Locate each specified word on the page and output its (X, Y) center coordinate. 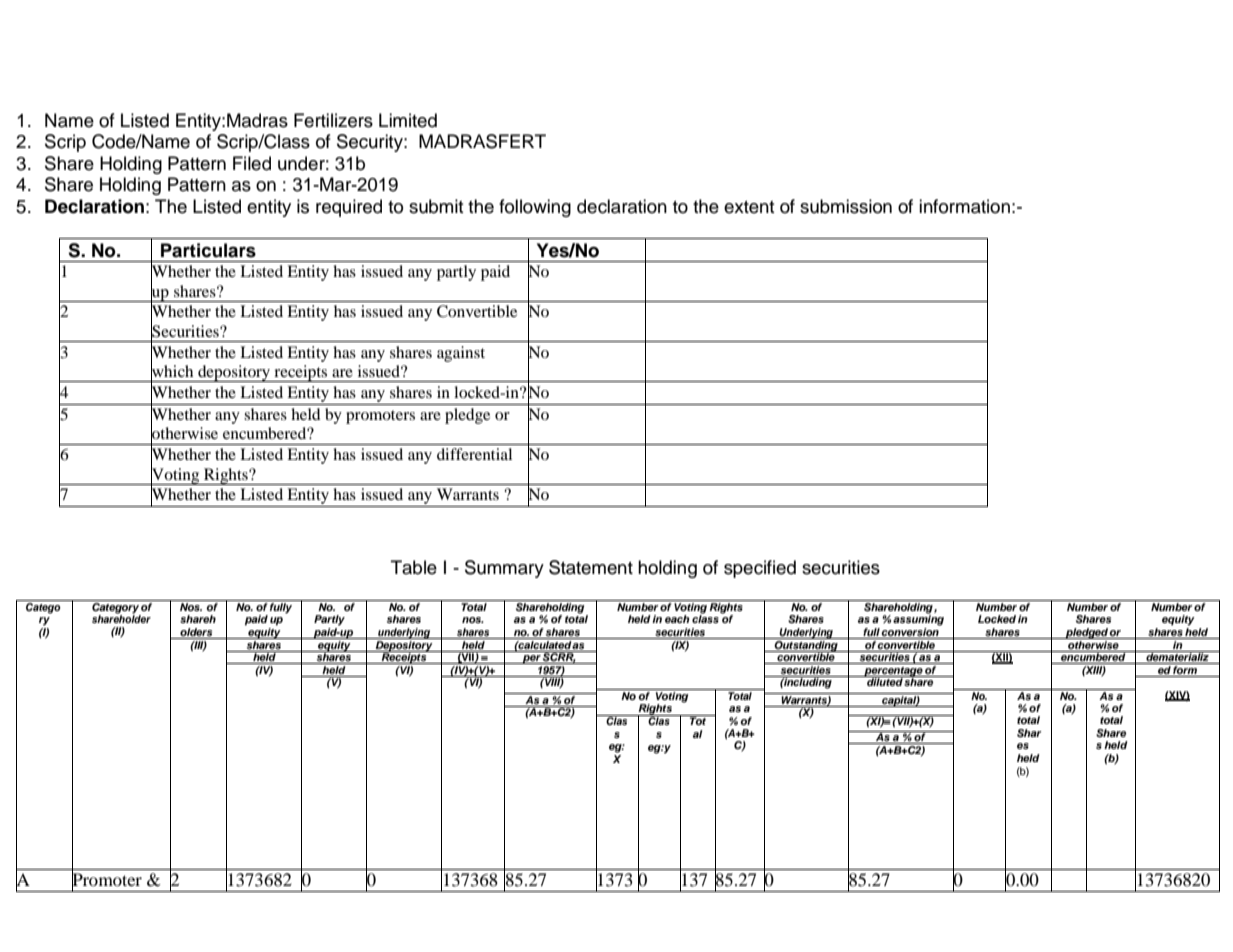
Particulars (208, 250)
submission (846, 206)
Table (414, 567)
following (535, 208)
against (461, 354)
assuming (918, 619)
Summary (504, 569)
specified (760, 569)
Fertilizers (333, 120)
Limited (408, 120)
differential (474, 454)
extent (749, 207)
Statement (591, 567)
